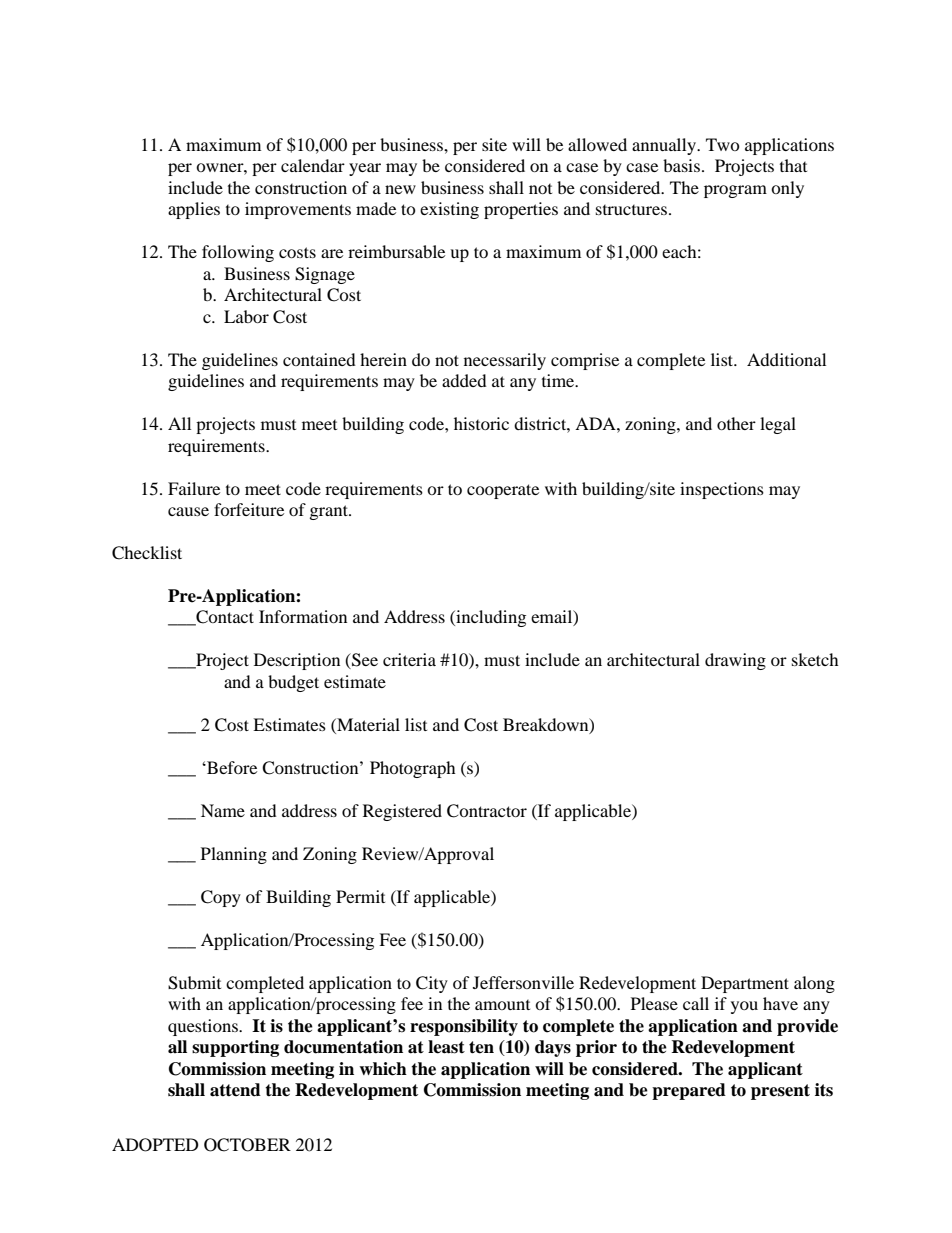  Describe the element at coordinates (735, 191) in the screenshot. I see `program` at that location.
